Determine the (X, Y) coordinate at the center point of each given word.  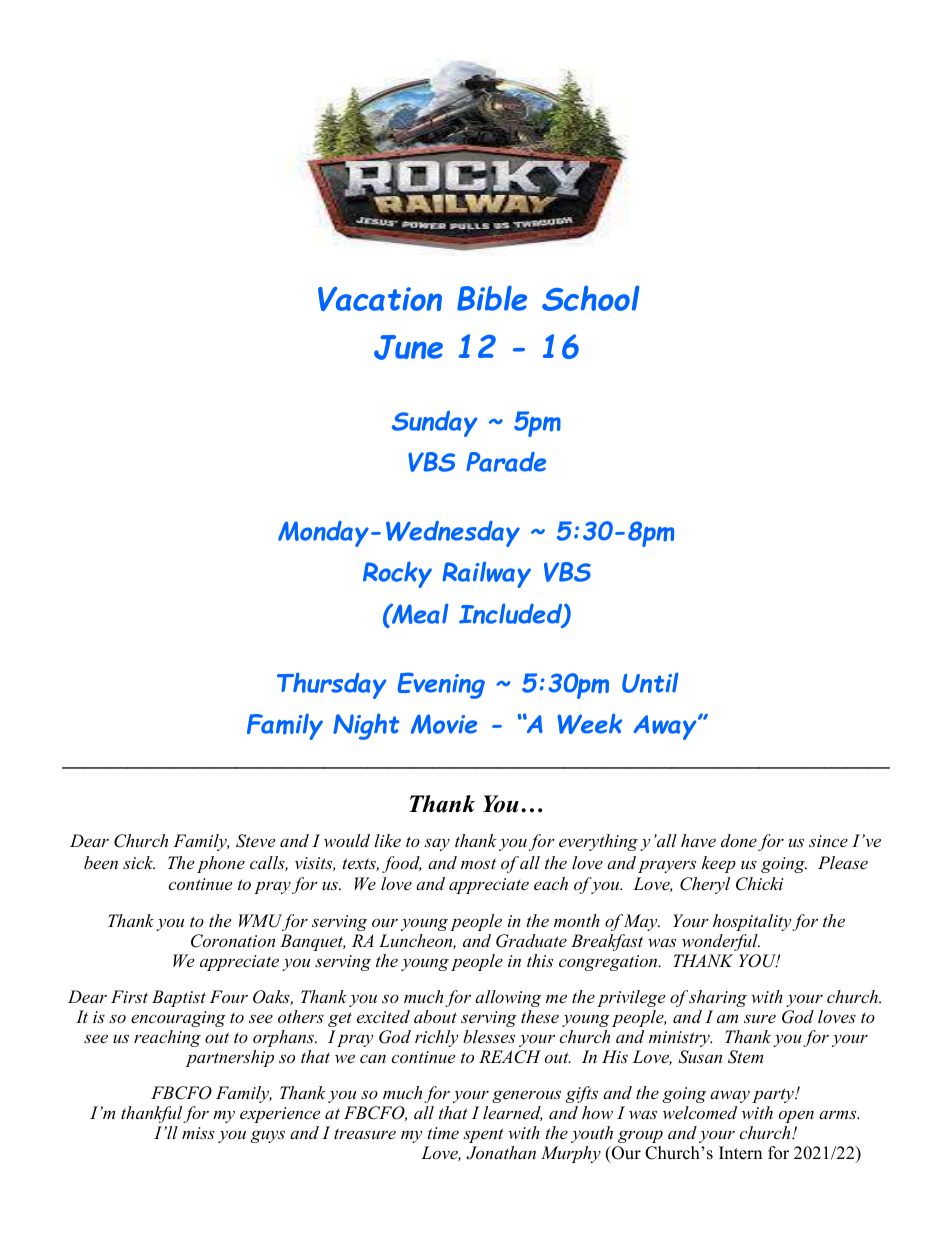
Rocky (397, 574)
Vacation (380, 299)
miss (198, 1133)
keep (719, 864)
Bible (492, 298)
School (590, 298)
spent (483, 1135)
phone (221, 864)
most (478, 863)
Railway (486, 574)
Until (650, 682)
